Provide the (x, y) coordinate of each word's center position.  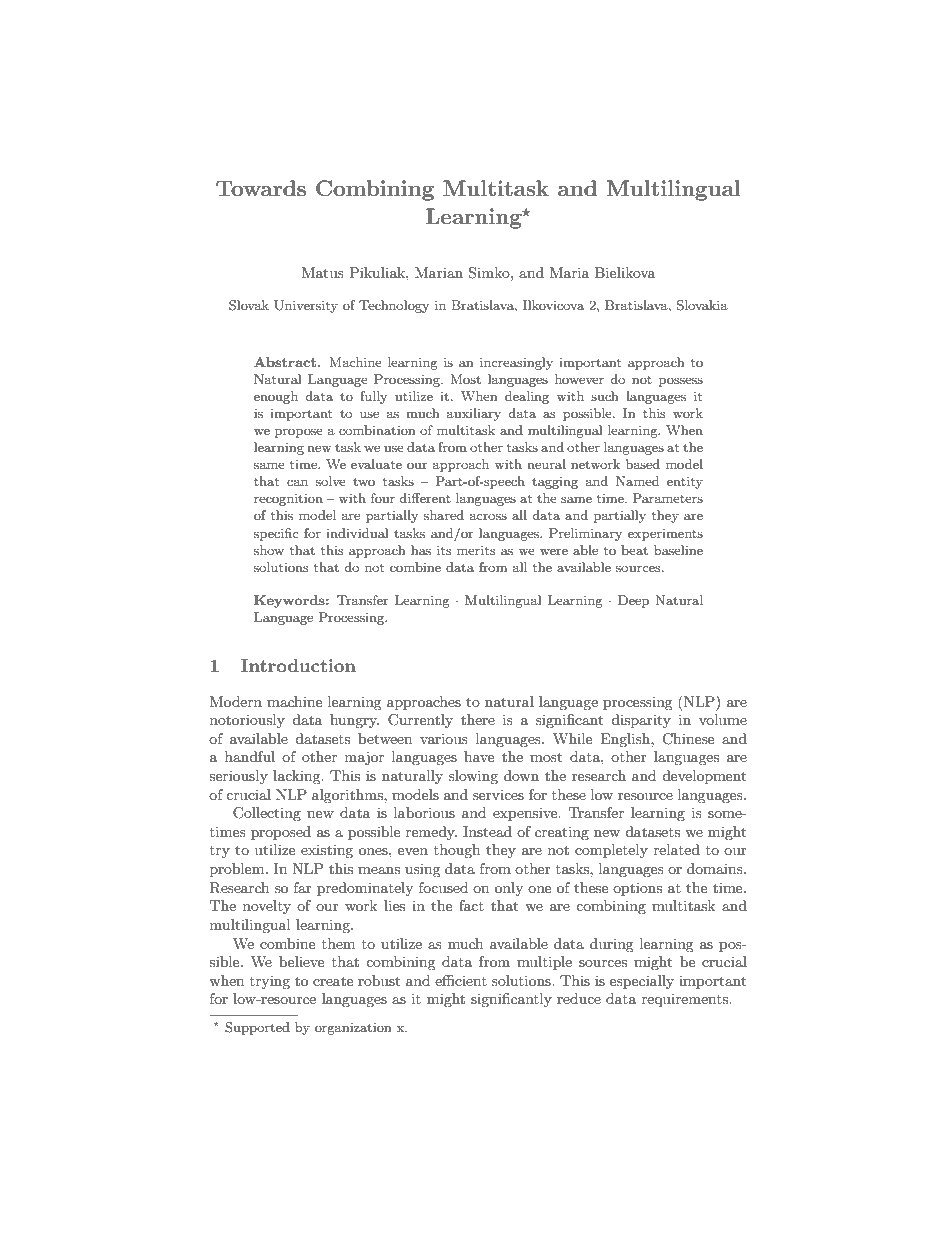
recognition (288, 499)
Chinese (688, 739)
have (479, 756)
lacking (298, 777)
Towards (261, 188)
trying (270, 982)
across (488, 516)
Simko (490, 273)
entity (685, 483)
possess (681, 382)
